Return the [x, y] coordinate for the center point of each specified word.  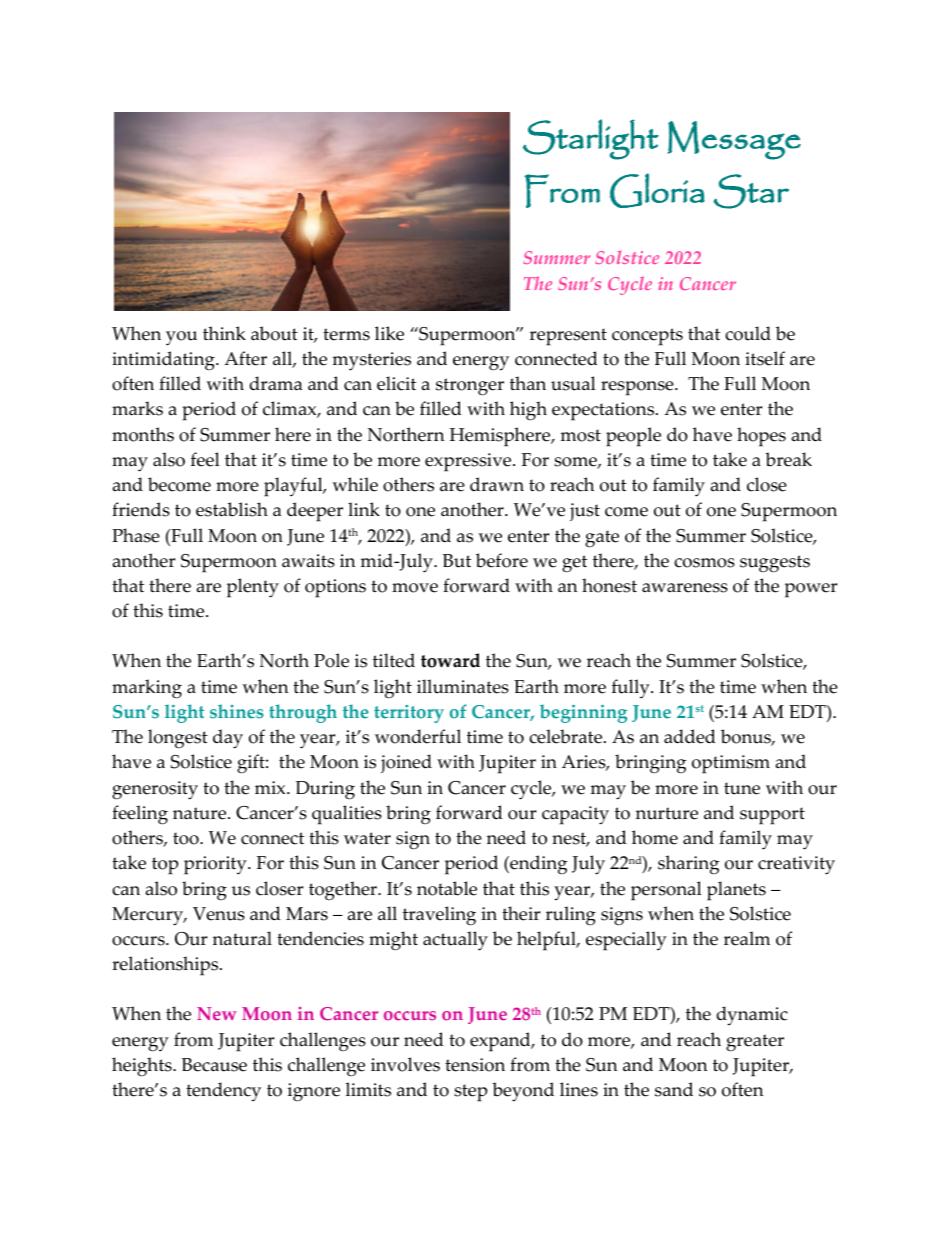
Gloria [657, 190]
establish [232, 509]
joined [406, 763]
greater [755, 1043]
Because [214, 1065]
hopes [761, 437]
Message [734, 140]
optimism [731, 764]
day [228, 739]
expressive [469, 462]
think [224, 333]
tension [475, 1065]
